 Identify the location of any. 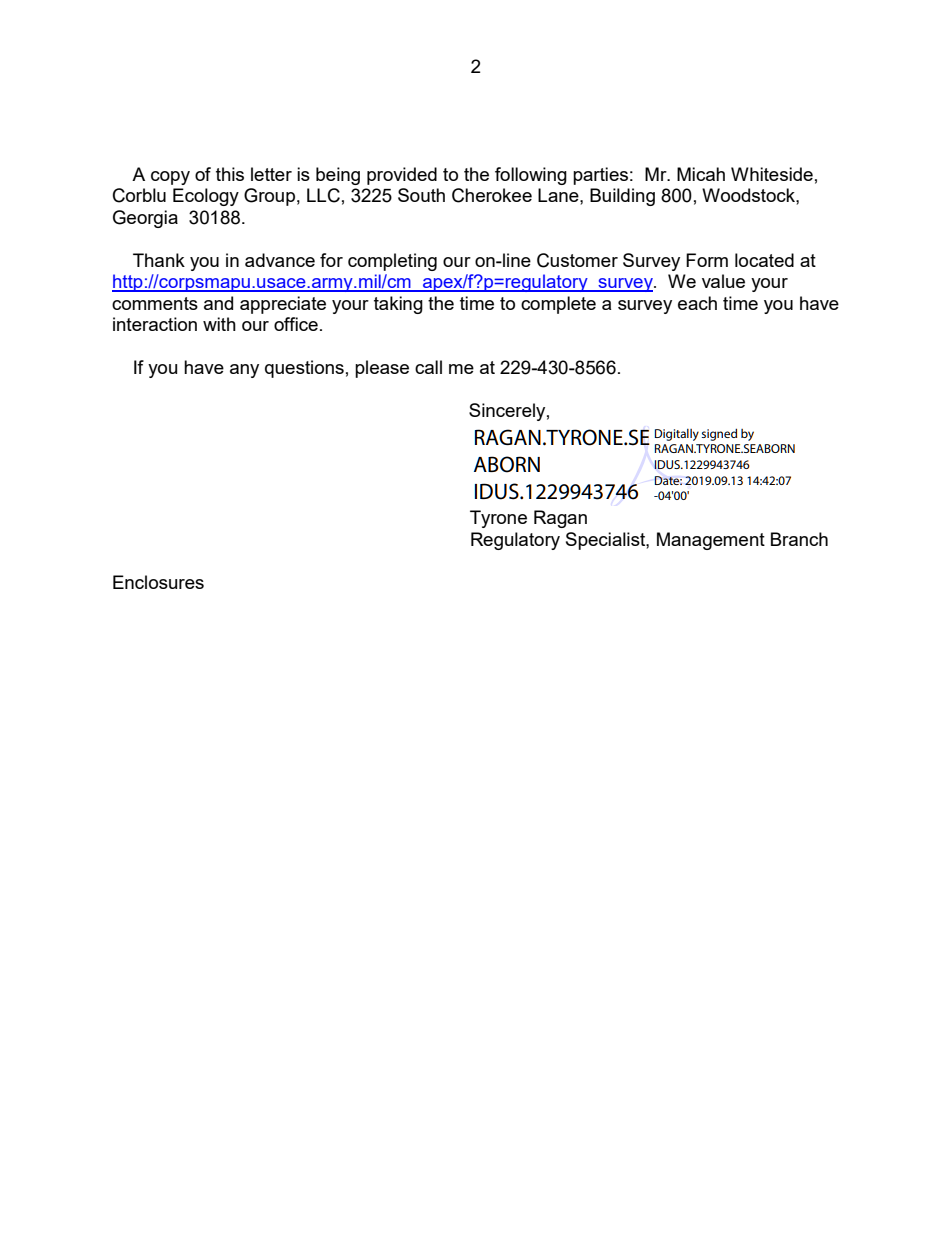
(244, 371).
